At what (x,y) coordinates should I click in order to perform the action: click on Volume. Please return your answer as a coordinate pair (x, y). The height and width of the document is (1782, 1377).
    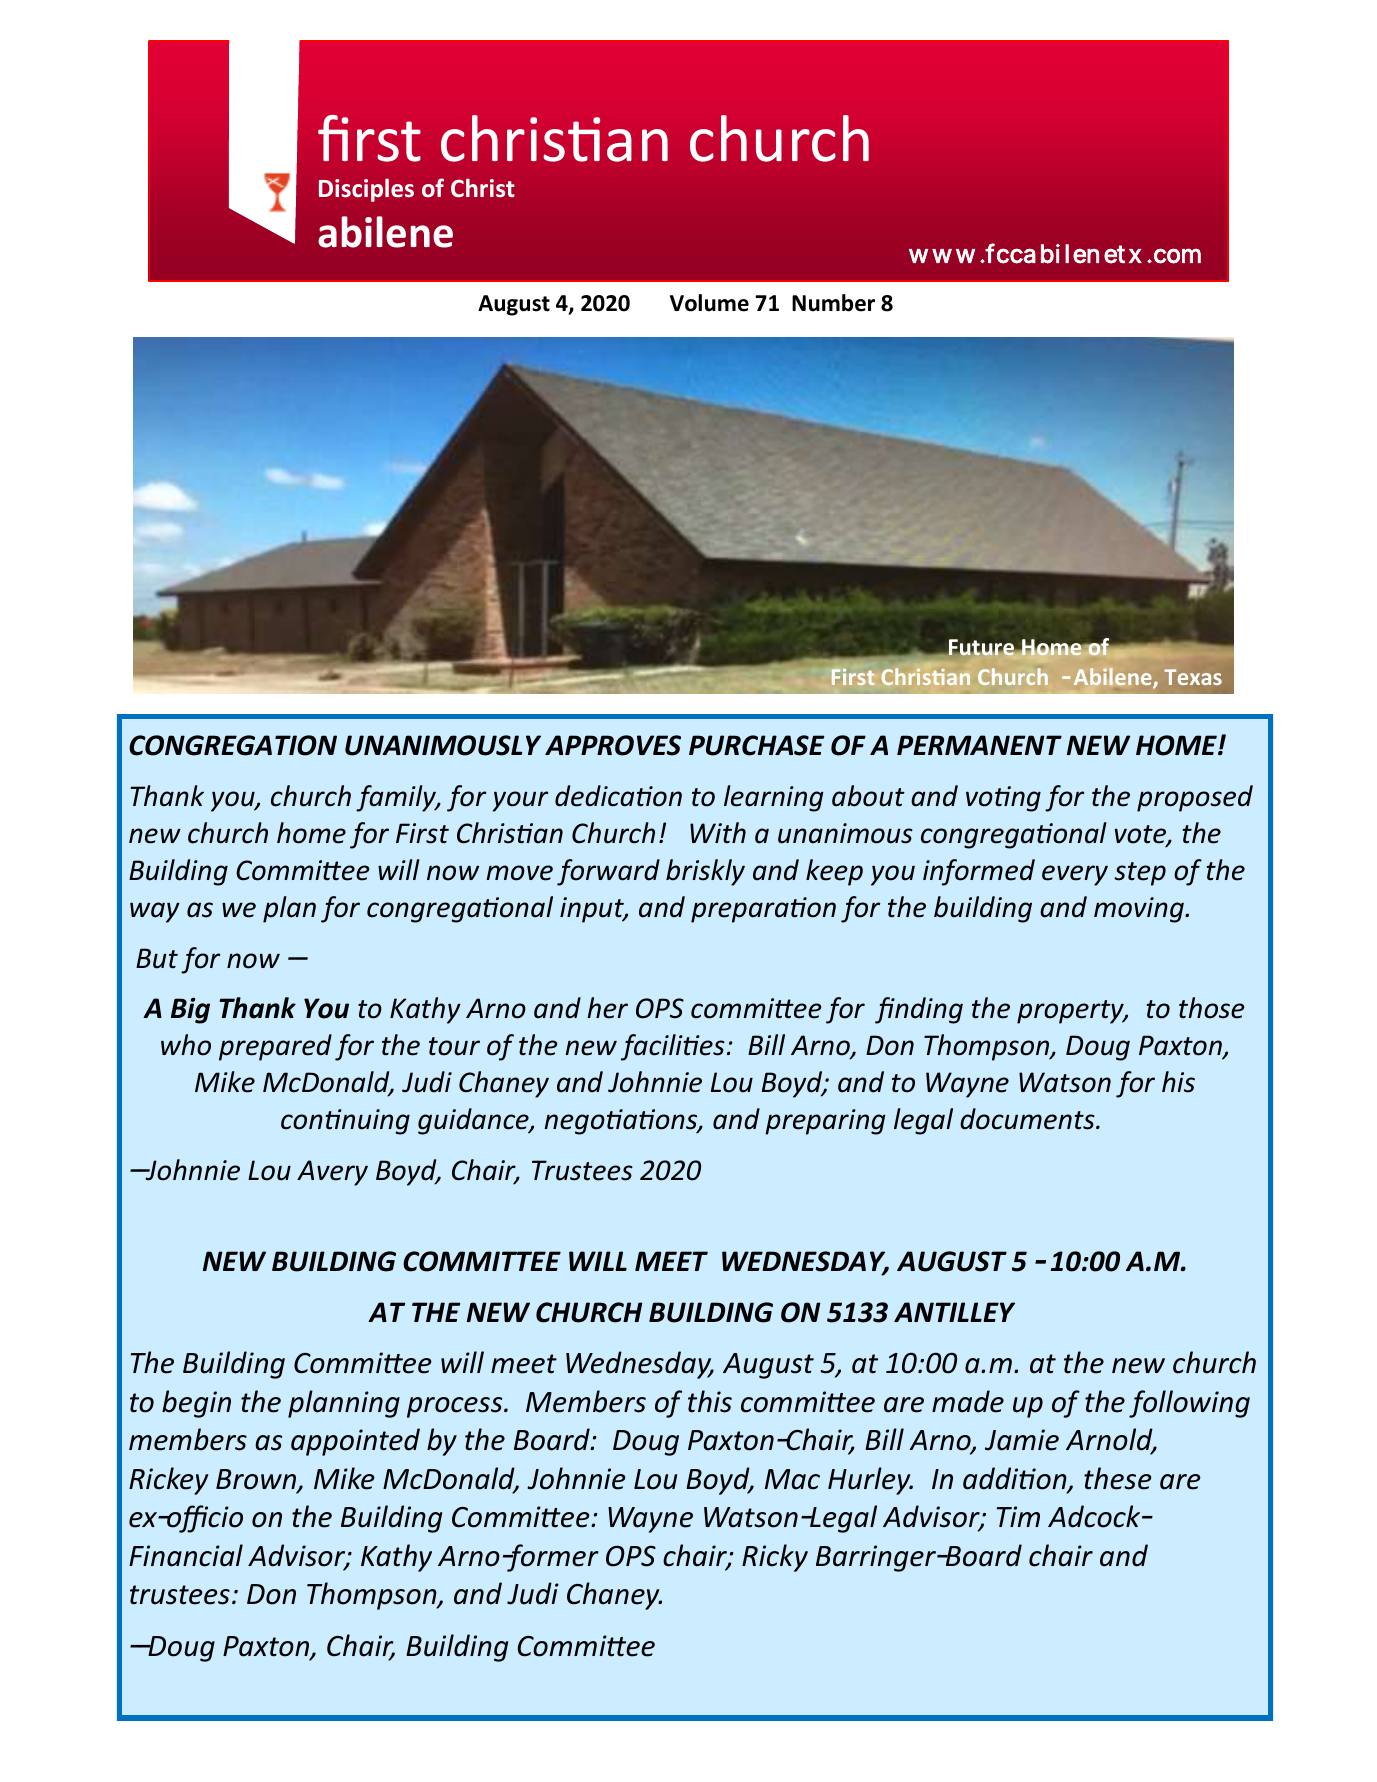
    Looking at the image, I should click on (709, 303).
